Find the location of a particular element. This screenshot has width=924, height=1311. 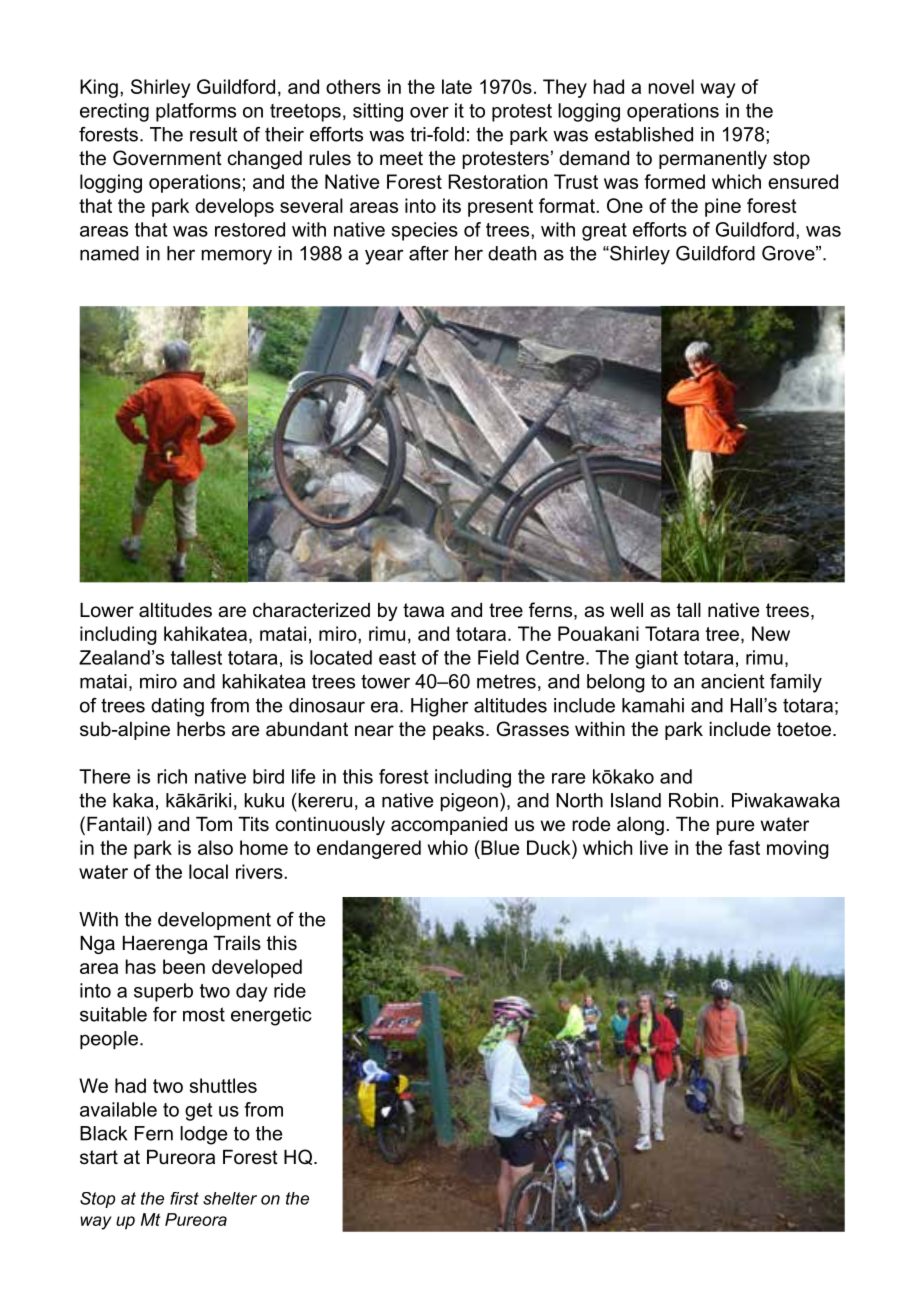

first is located at coordinates (184, 1198).
